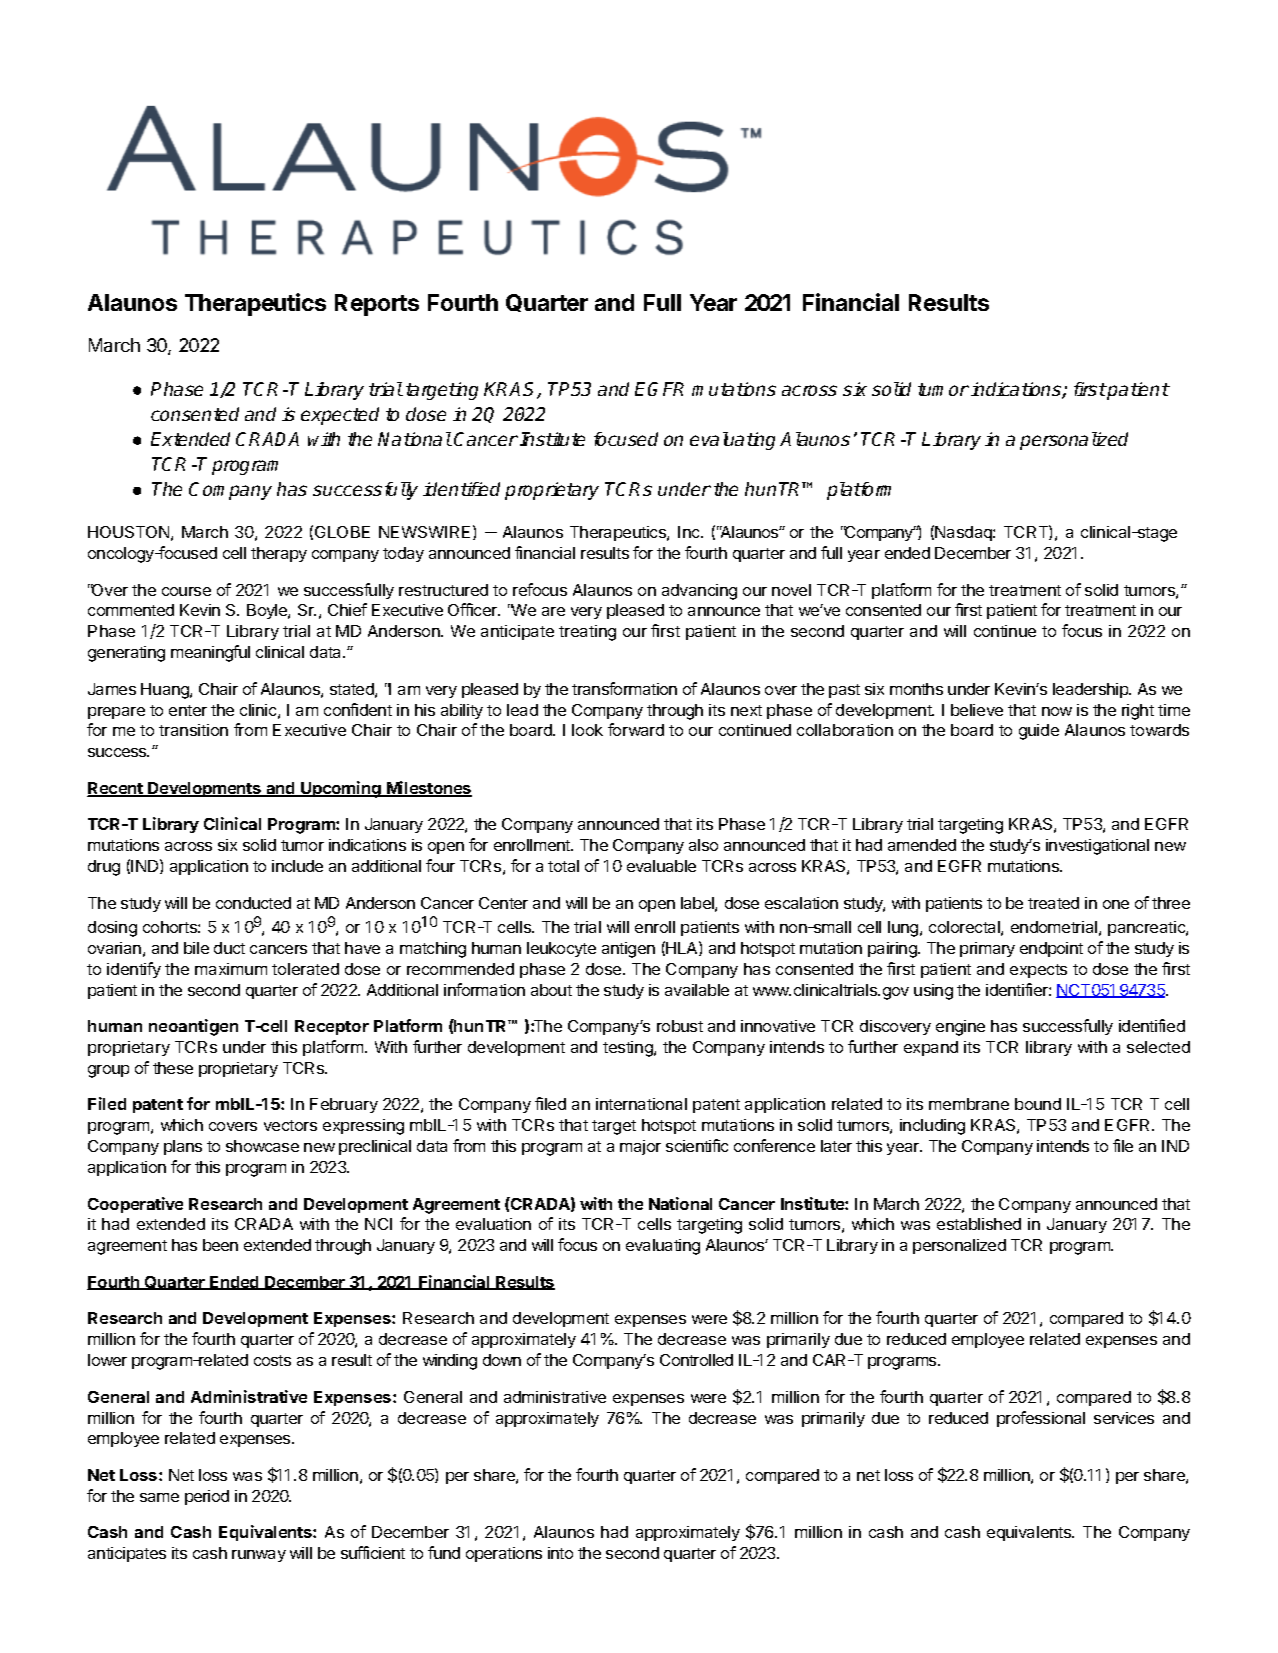 The height and width of the image is (1653, 1278). I want to click on been, so click(220, 1245).
